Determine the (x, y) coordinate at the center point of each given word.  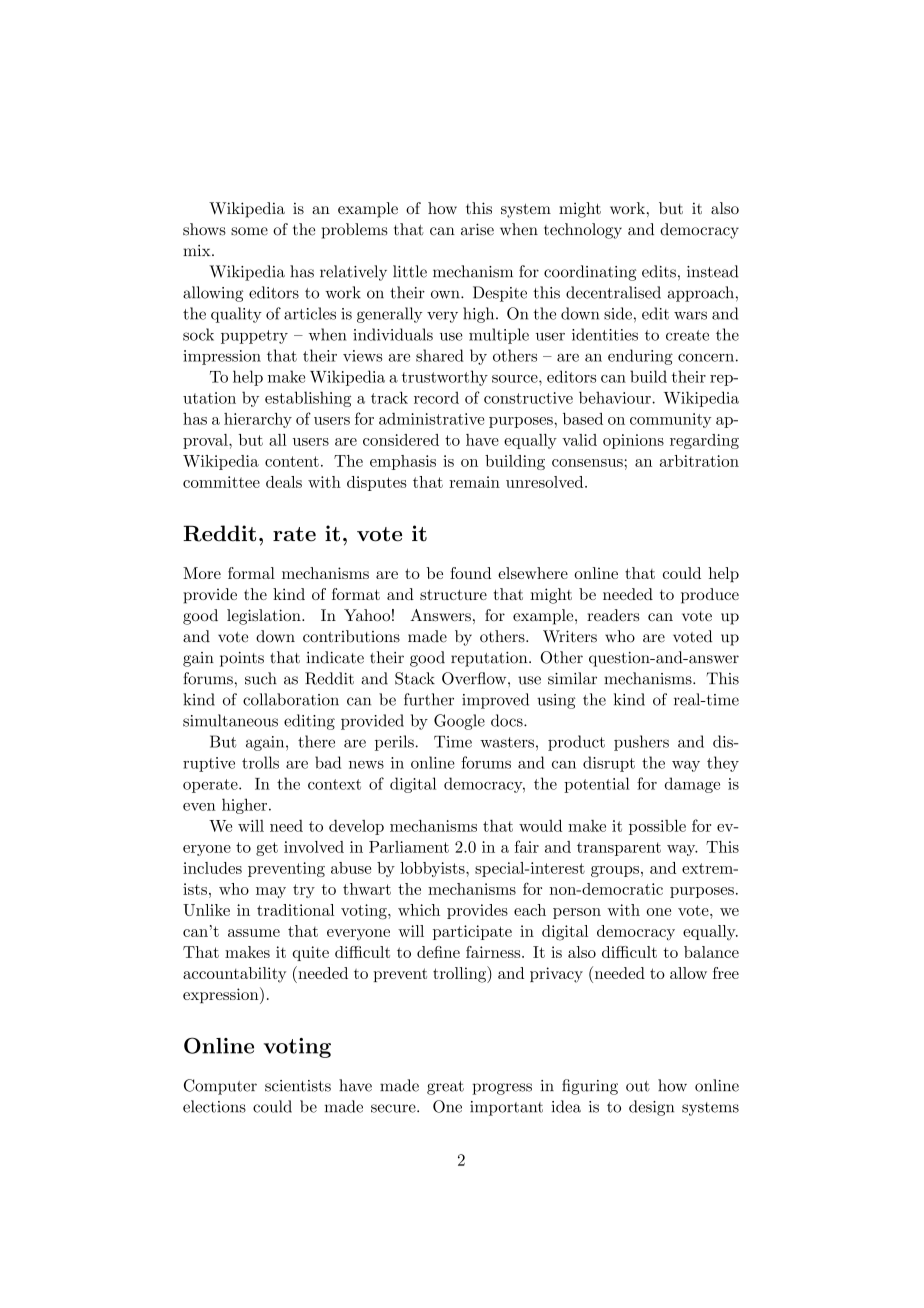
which (419, 910)
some (249, 231)
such (261, 678)
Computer (220, 1087)
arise (477, 229)
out (638, 1086)
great (445, 1088)
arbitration (699, 461)
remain (474, 482)
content (292, 461)
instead (712, 271)
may (271, 892)
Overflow (475, 678)
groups (615, 871)
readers (613, 615)
